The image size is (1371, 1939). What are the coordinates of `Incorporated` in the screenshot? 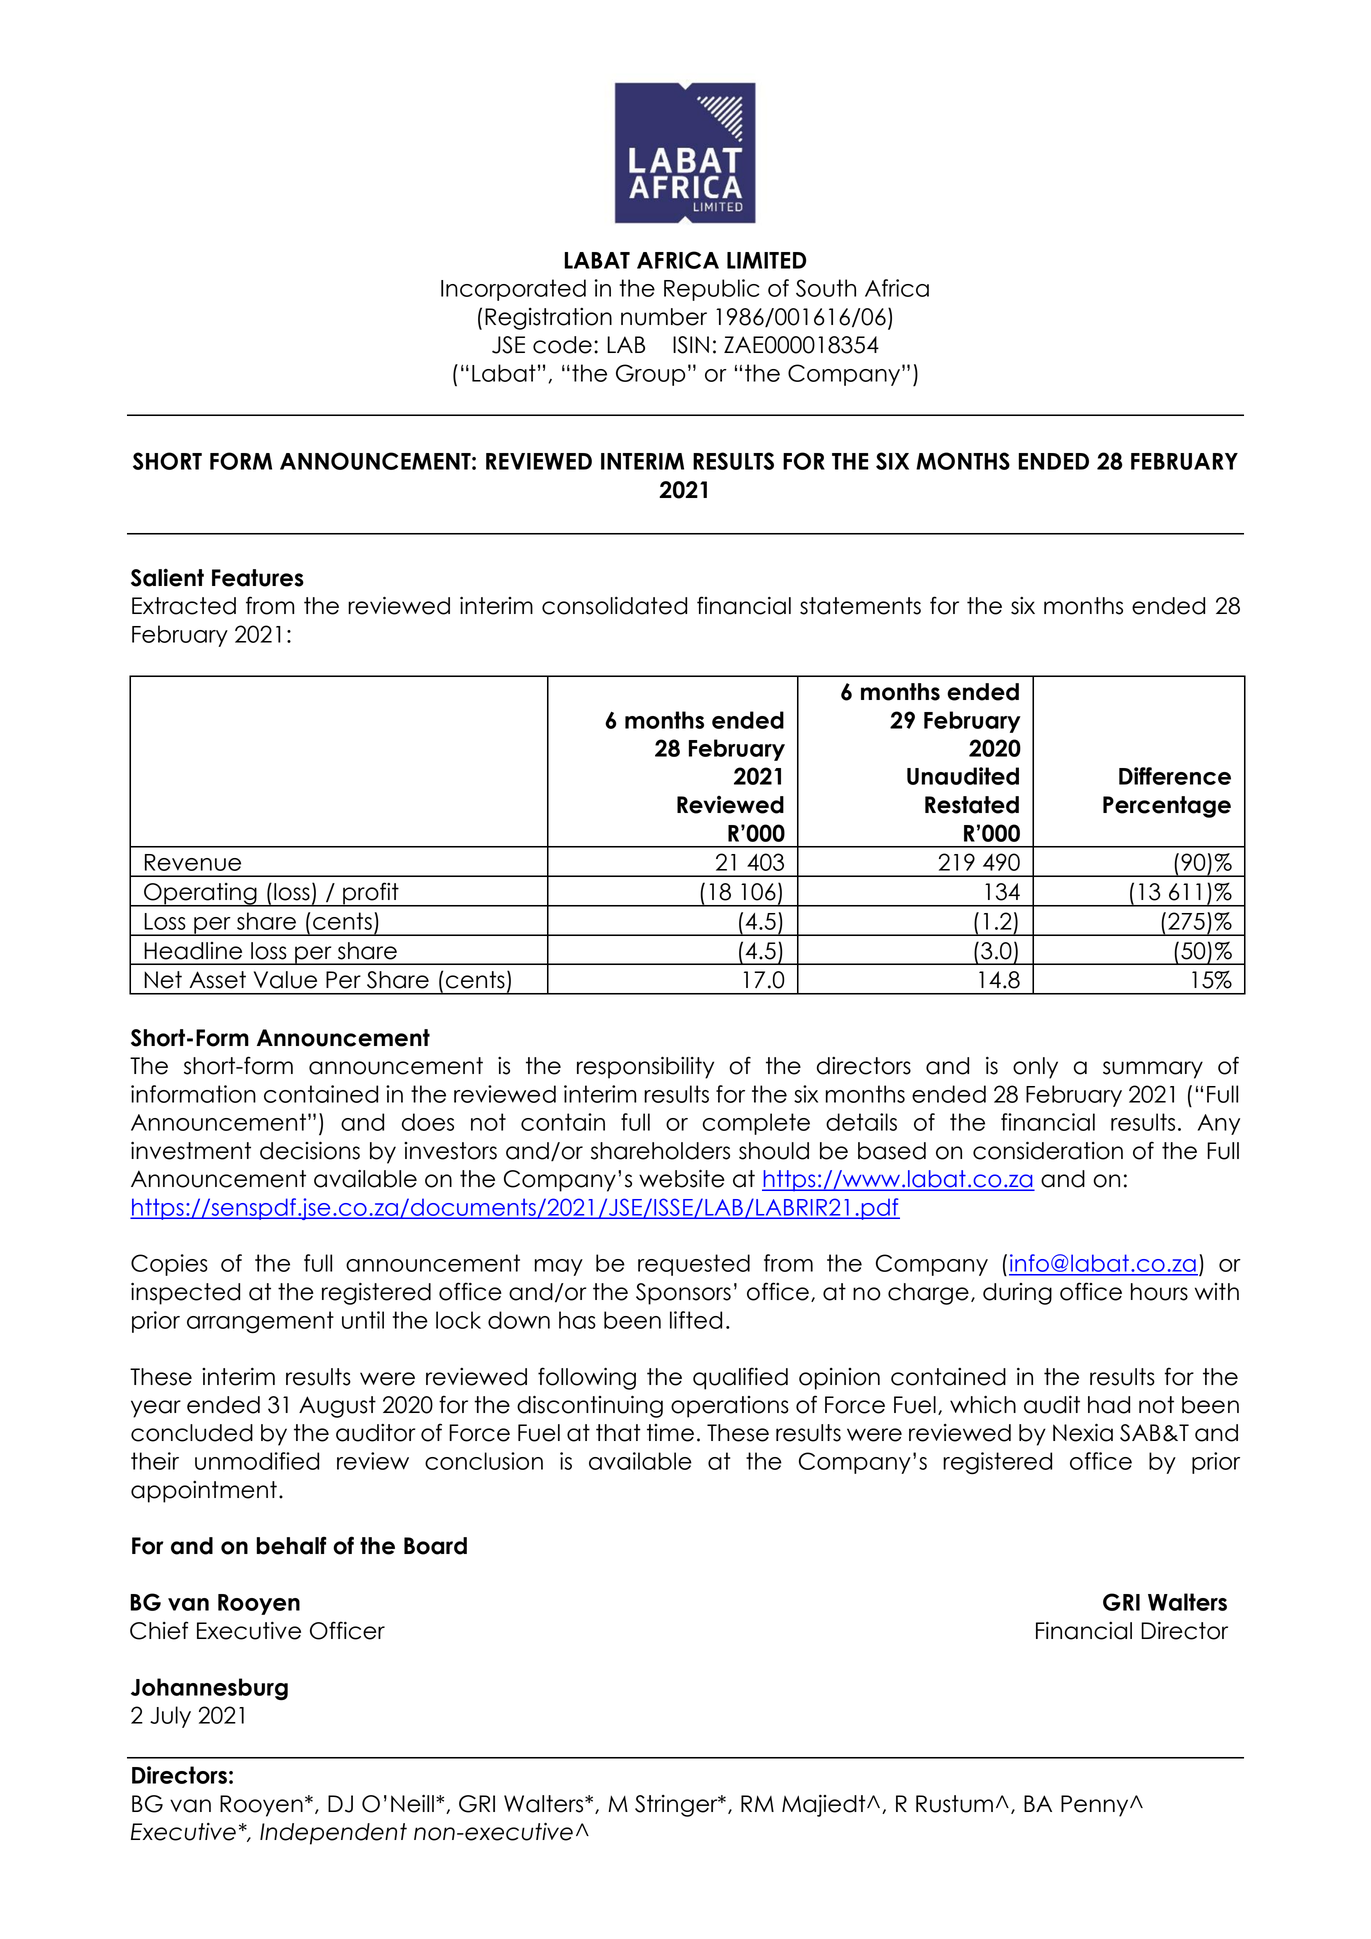 It's located at (513, 290).
